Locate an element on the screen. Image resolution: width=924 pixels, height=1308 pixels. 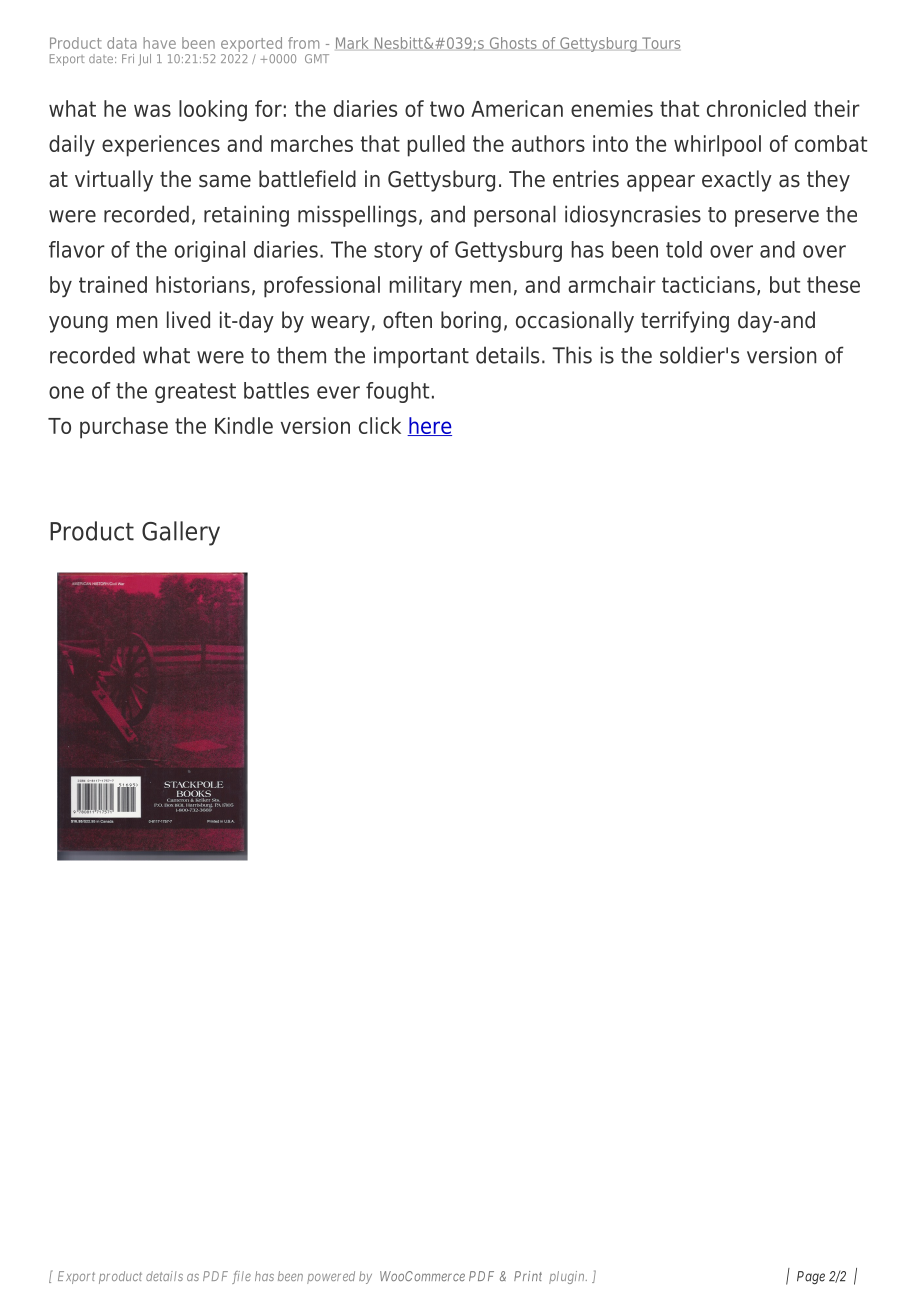
fought is located at coordinates (397, 392).
